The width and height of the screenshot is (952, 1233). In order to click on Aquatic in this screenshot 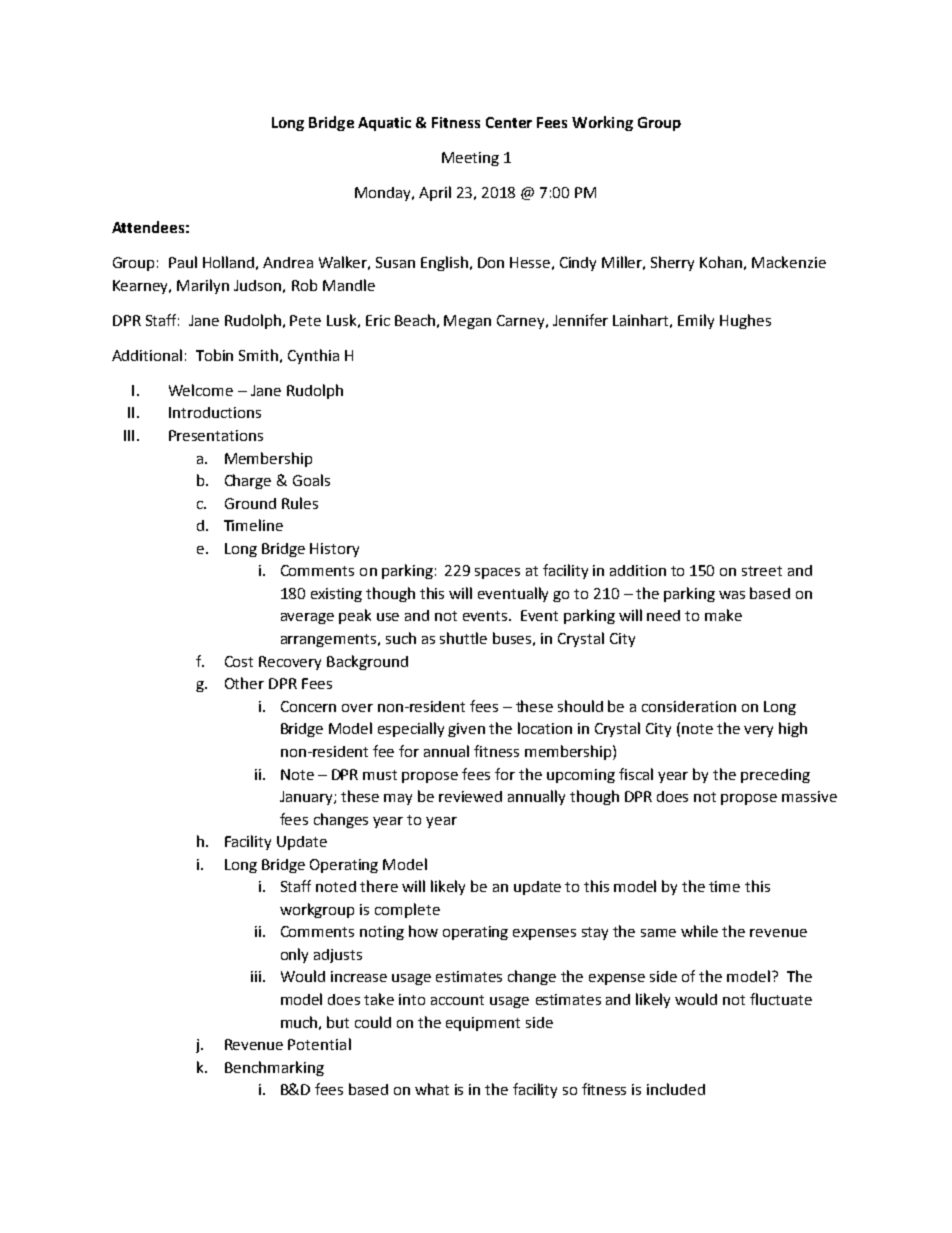, I will do `click(384, 124)`.
